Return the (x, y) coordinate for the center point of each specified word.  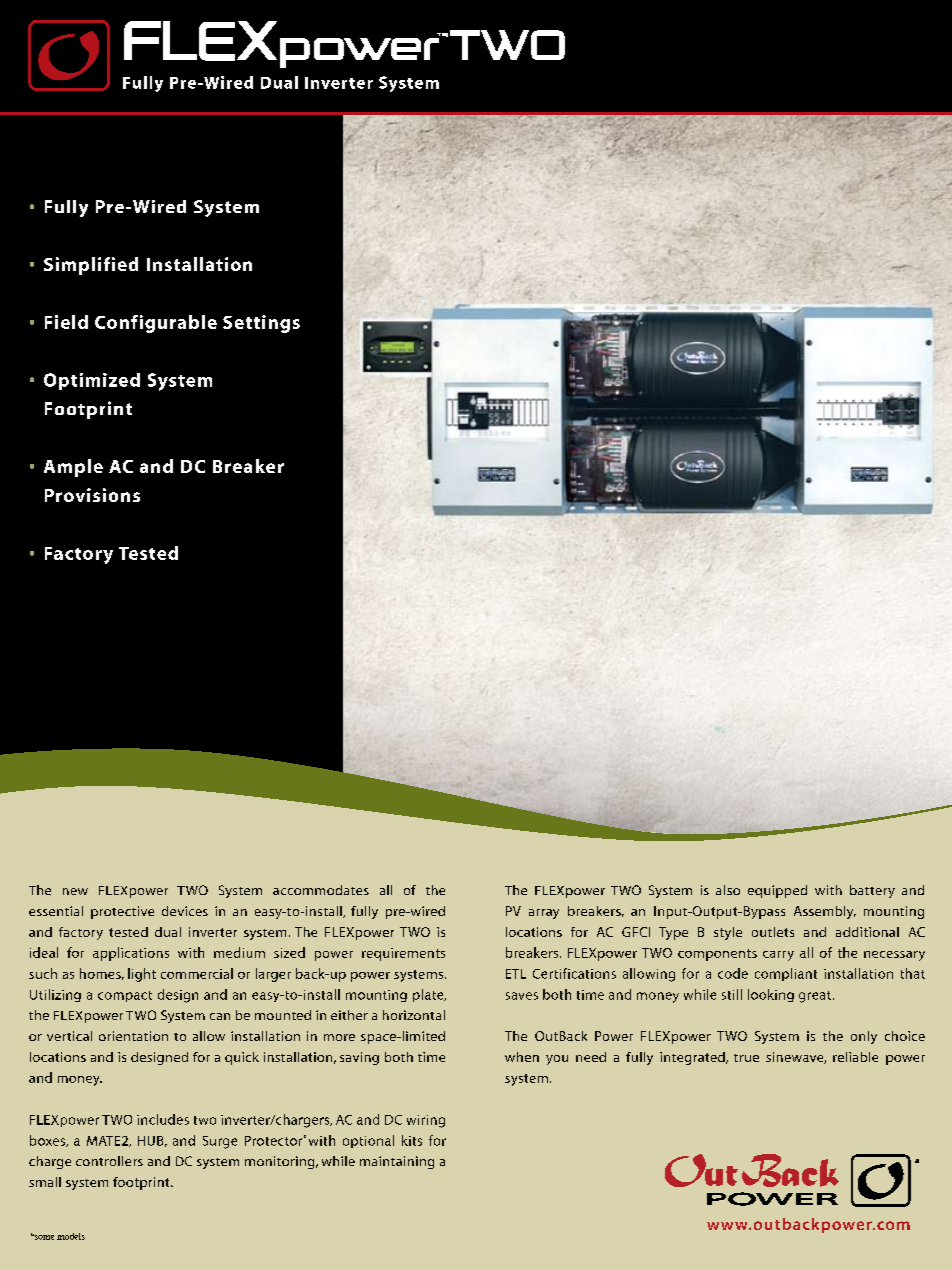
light (142, 975)
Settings (261, 324)
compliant (786, 974)
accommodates (321, 890)
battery (872, 891)
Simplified (91, 266)
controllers (109, 1161)
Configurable (156, 324)
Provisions (92, 495)
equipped (777, 891)
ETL (516, 974)
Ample (73, 468)
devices (185, 911)
